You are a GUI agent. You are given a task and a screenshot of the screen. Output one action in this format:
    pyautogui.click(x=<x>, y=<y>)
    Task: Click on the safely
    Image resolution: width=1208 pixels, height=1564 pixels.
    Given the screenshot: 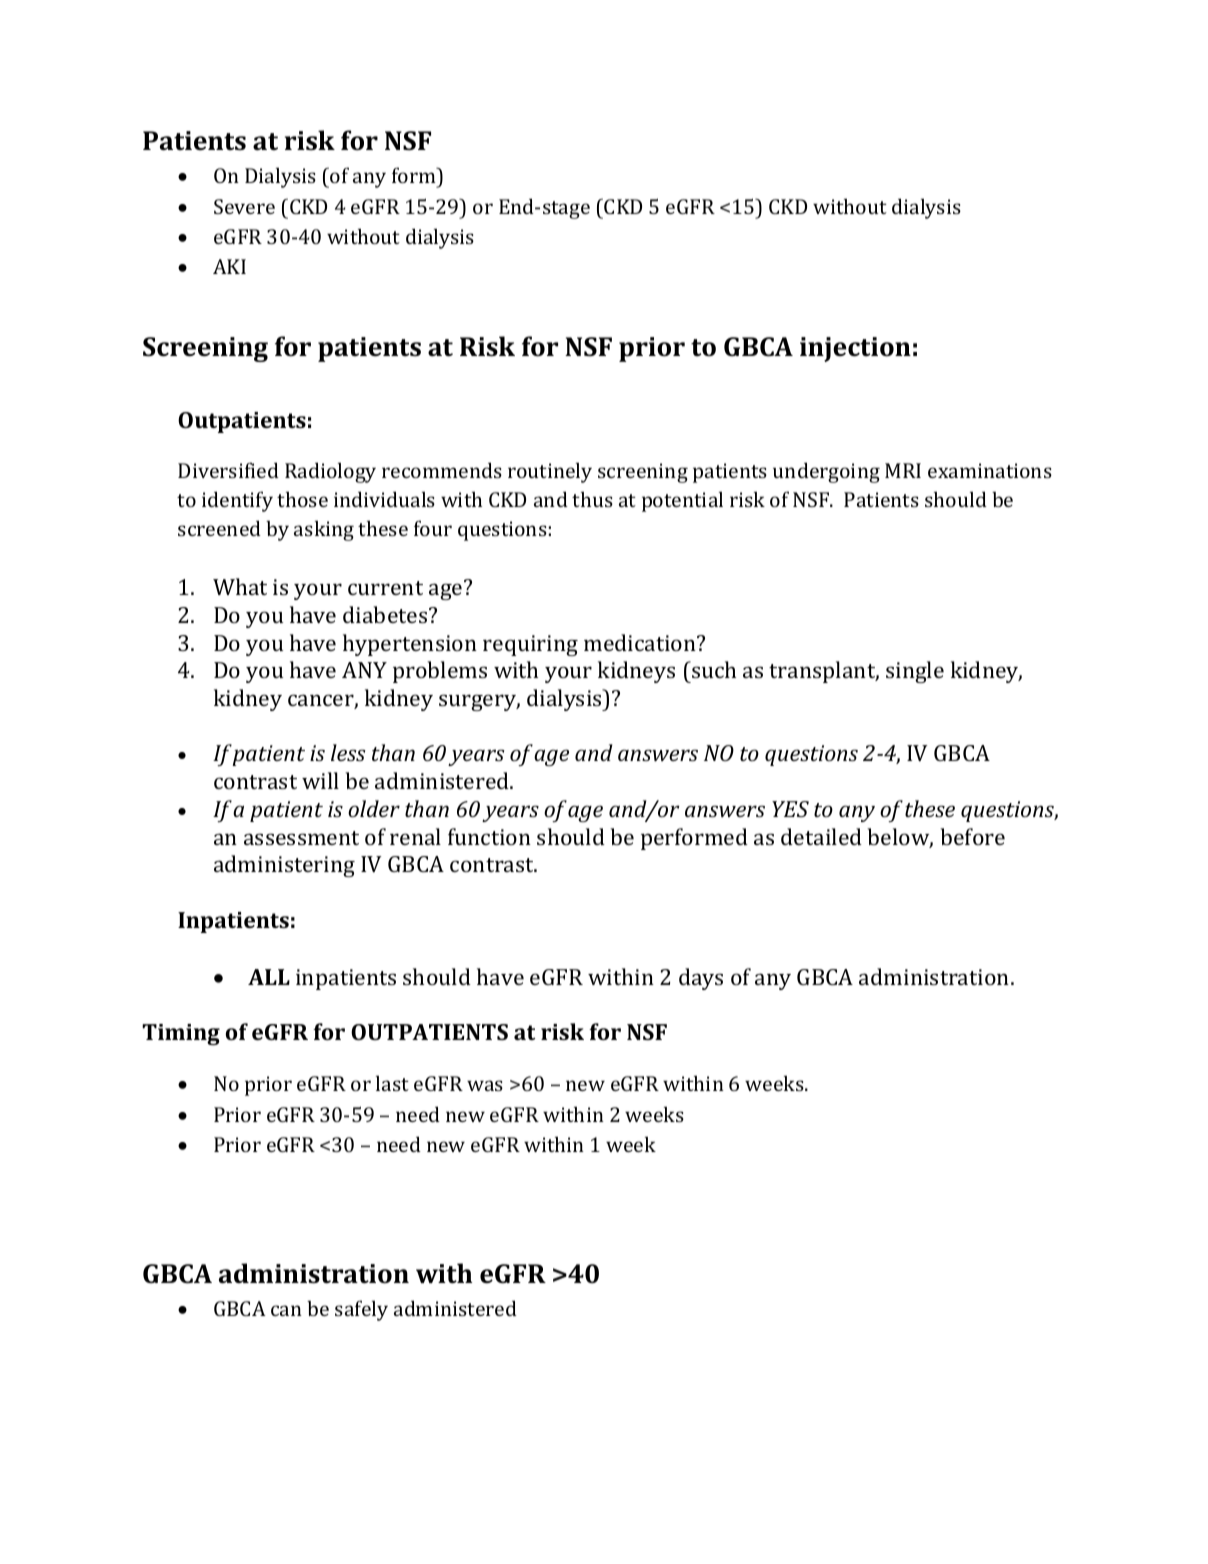 What is the action you would take?
    pyautogui.click(x=361, y=1310)
